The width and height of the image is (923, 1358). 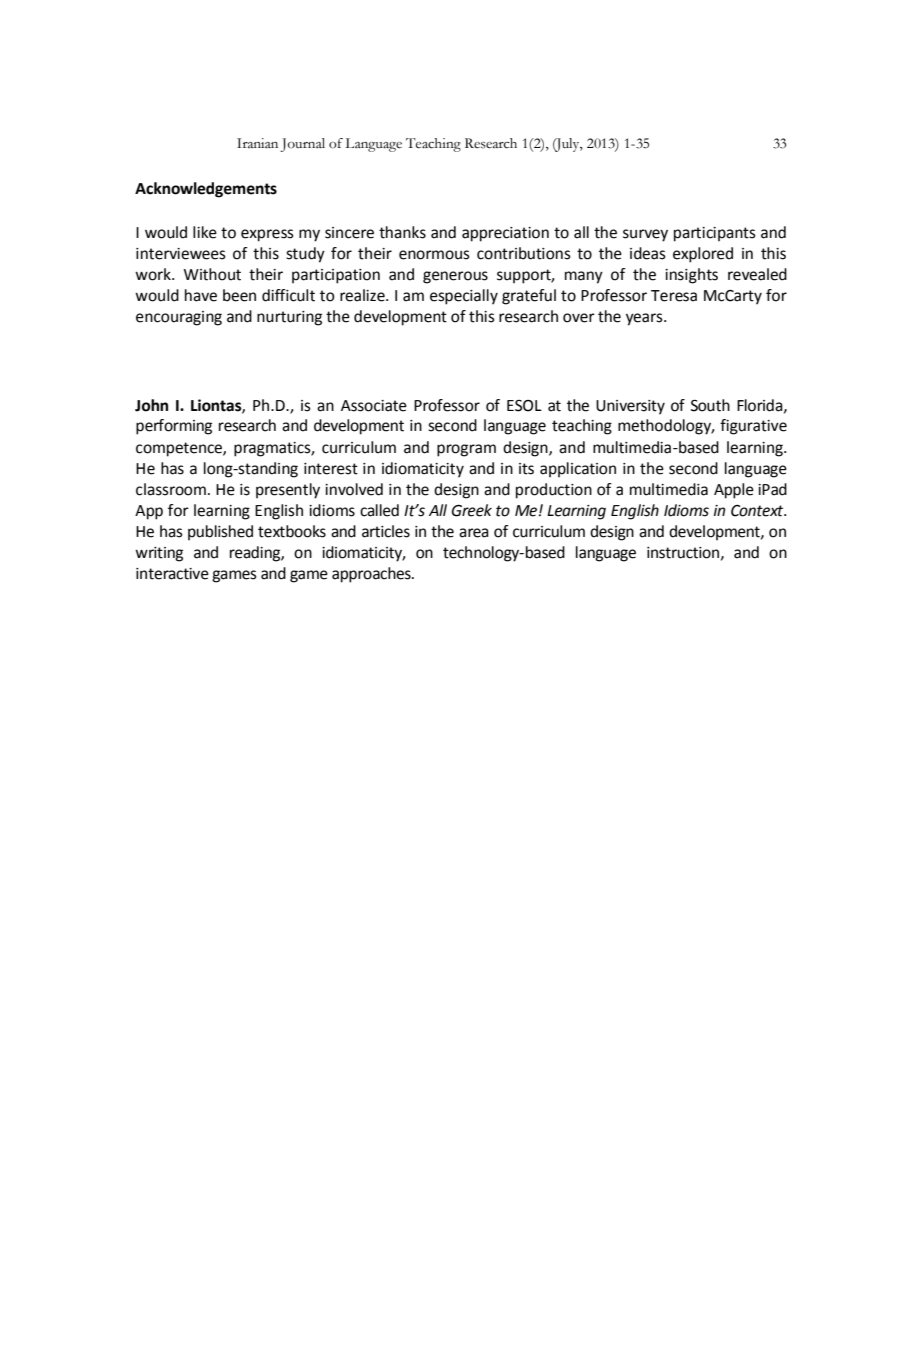 I want to click on Journal, so click(x=302, y=145).
